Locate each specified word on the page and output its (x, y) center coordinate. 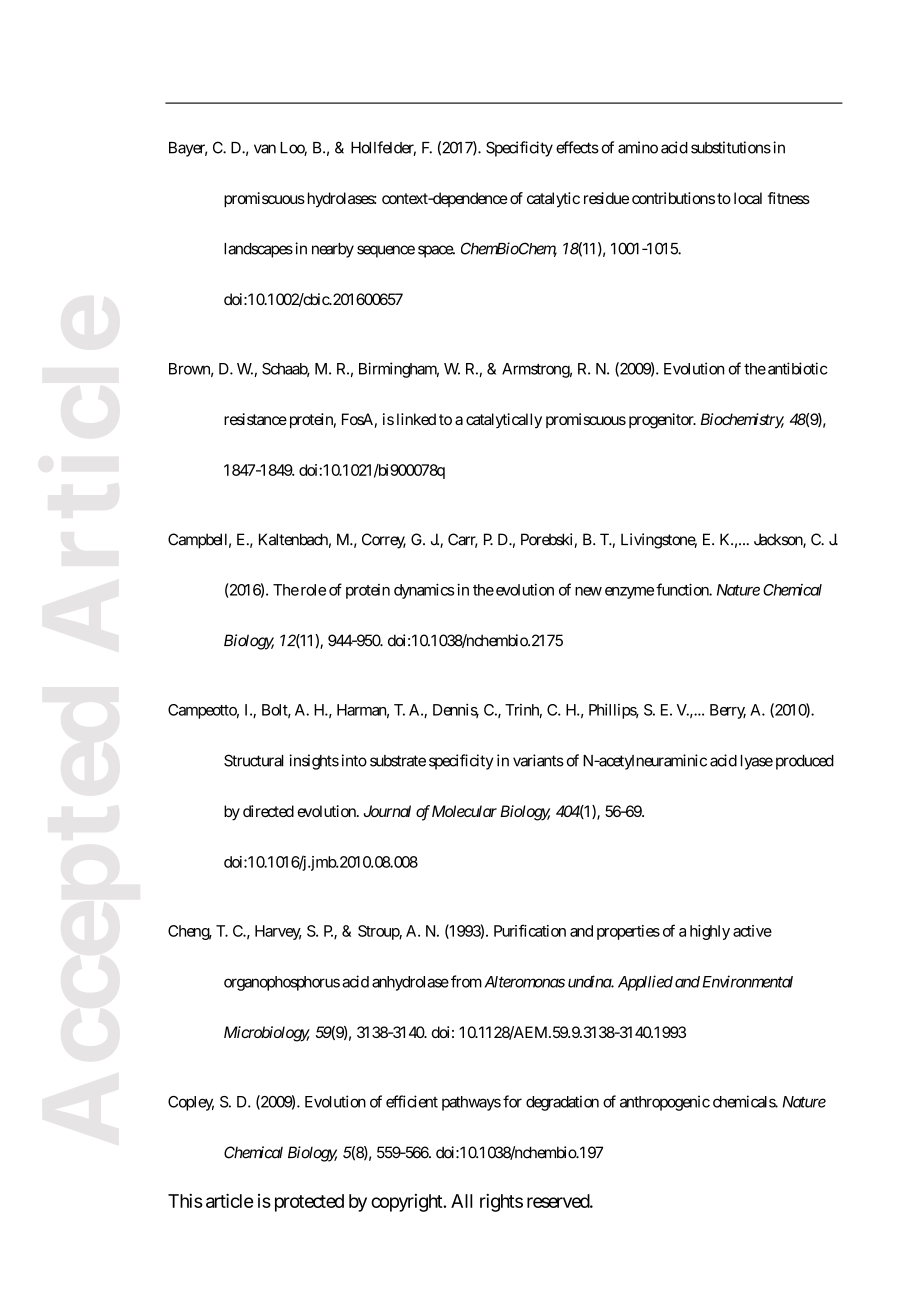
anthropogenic (665, 1103)
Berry (728, 711)
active (752, 931)
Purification (530, 930)
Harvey (278, 932)
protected (309, 1203)
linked (416, 419)
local (748, 198)
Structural (254, 760)
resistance (255, 419)
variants (538, 760)
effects (577, 147)
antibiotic (798, 368)
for (512, 1101)
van (265, 149)
